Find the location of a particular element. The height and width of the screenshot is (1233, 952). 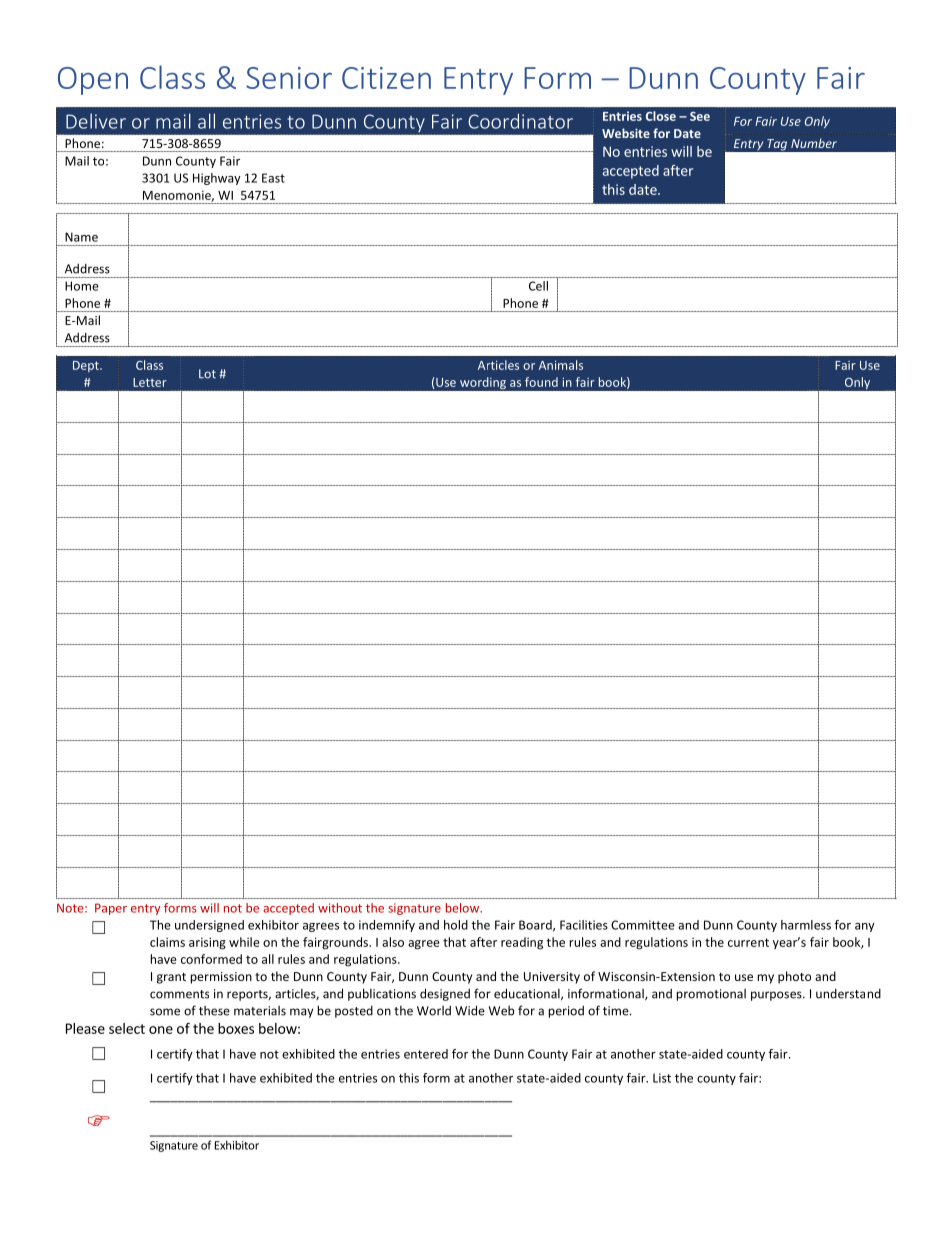

any is located at coordinates (865, 927).
